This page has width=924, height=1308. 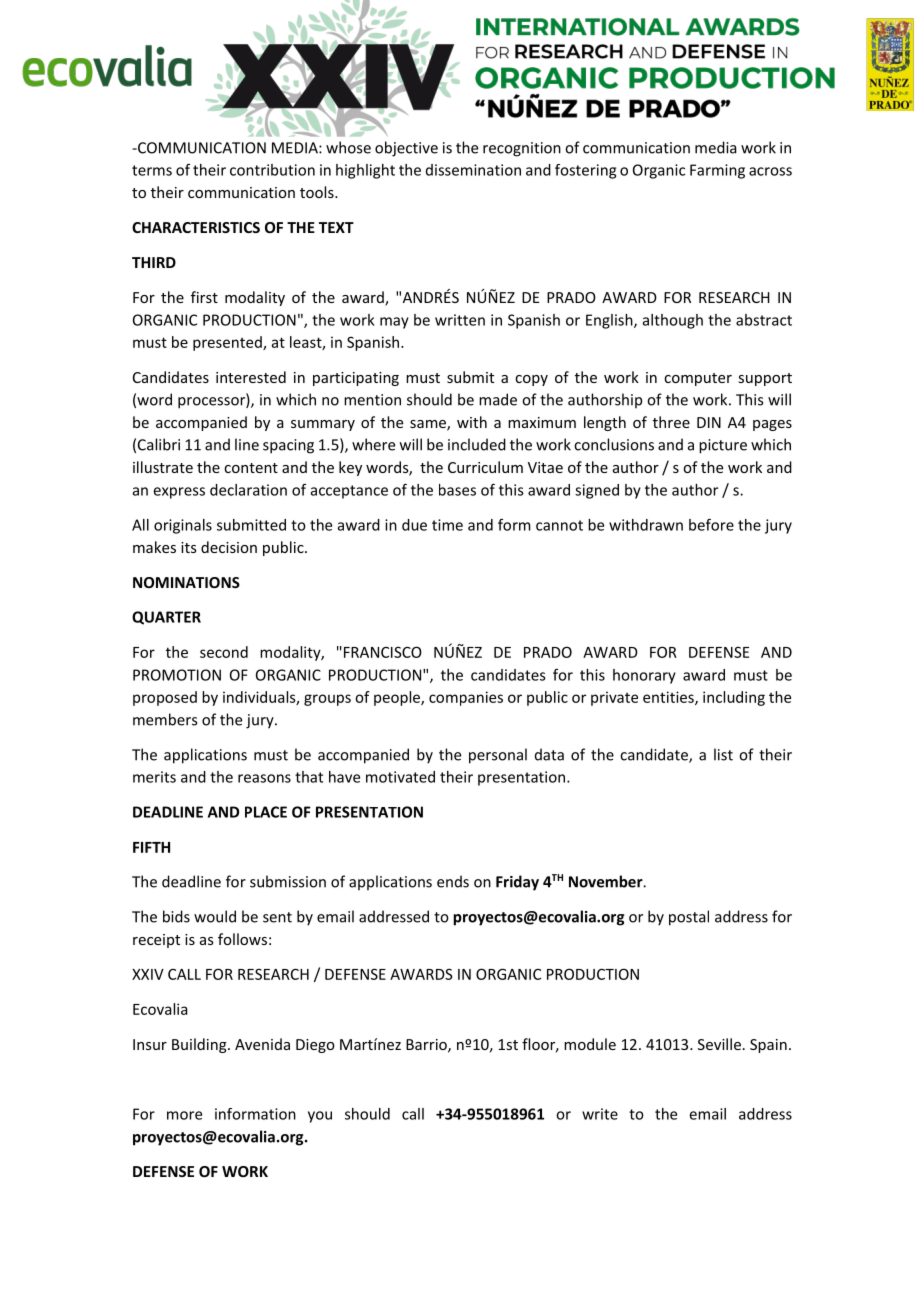 What do you see at coordinates (457, 490) in the page?
I see `bases` at bounding box center [457, 490].
